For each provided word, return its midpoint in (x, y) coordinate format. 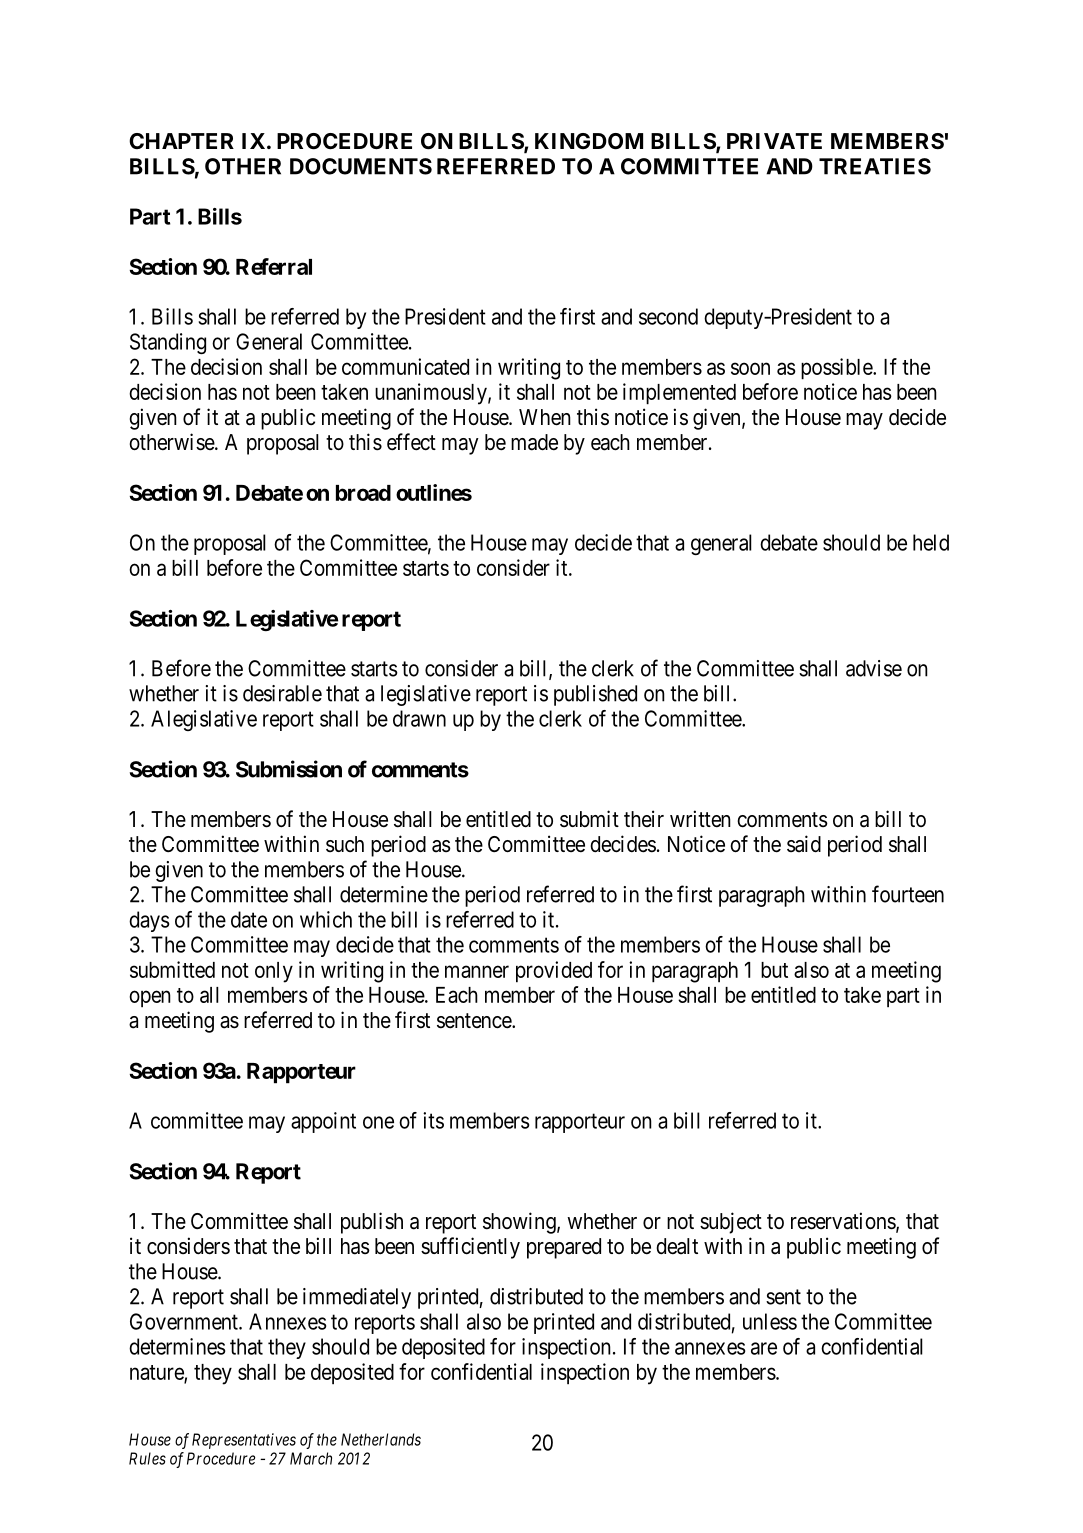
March (311, 1458)
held (931, 542)
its (433, 1120)
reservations (844, 1222)
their (644, 818)
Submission (289, 769)
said (804, 844)
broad (363, 493)
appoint (323, 1122)
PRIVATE (774, 141)
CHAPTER (181, 141)
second (668, 316)
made (534, 442)
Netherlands (381, 1439)
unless (770, 1321)
